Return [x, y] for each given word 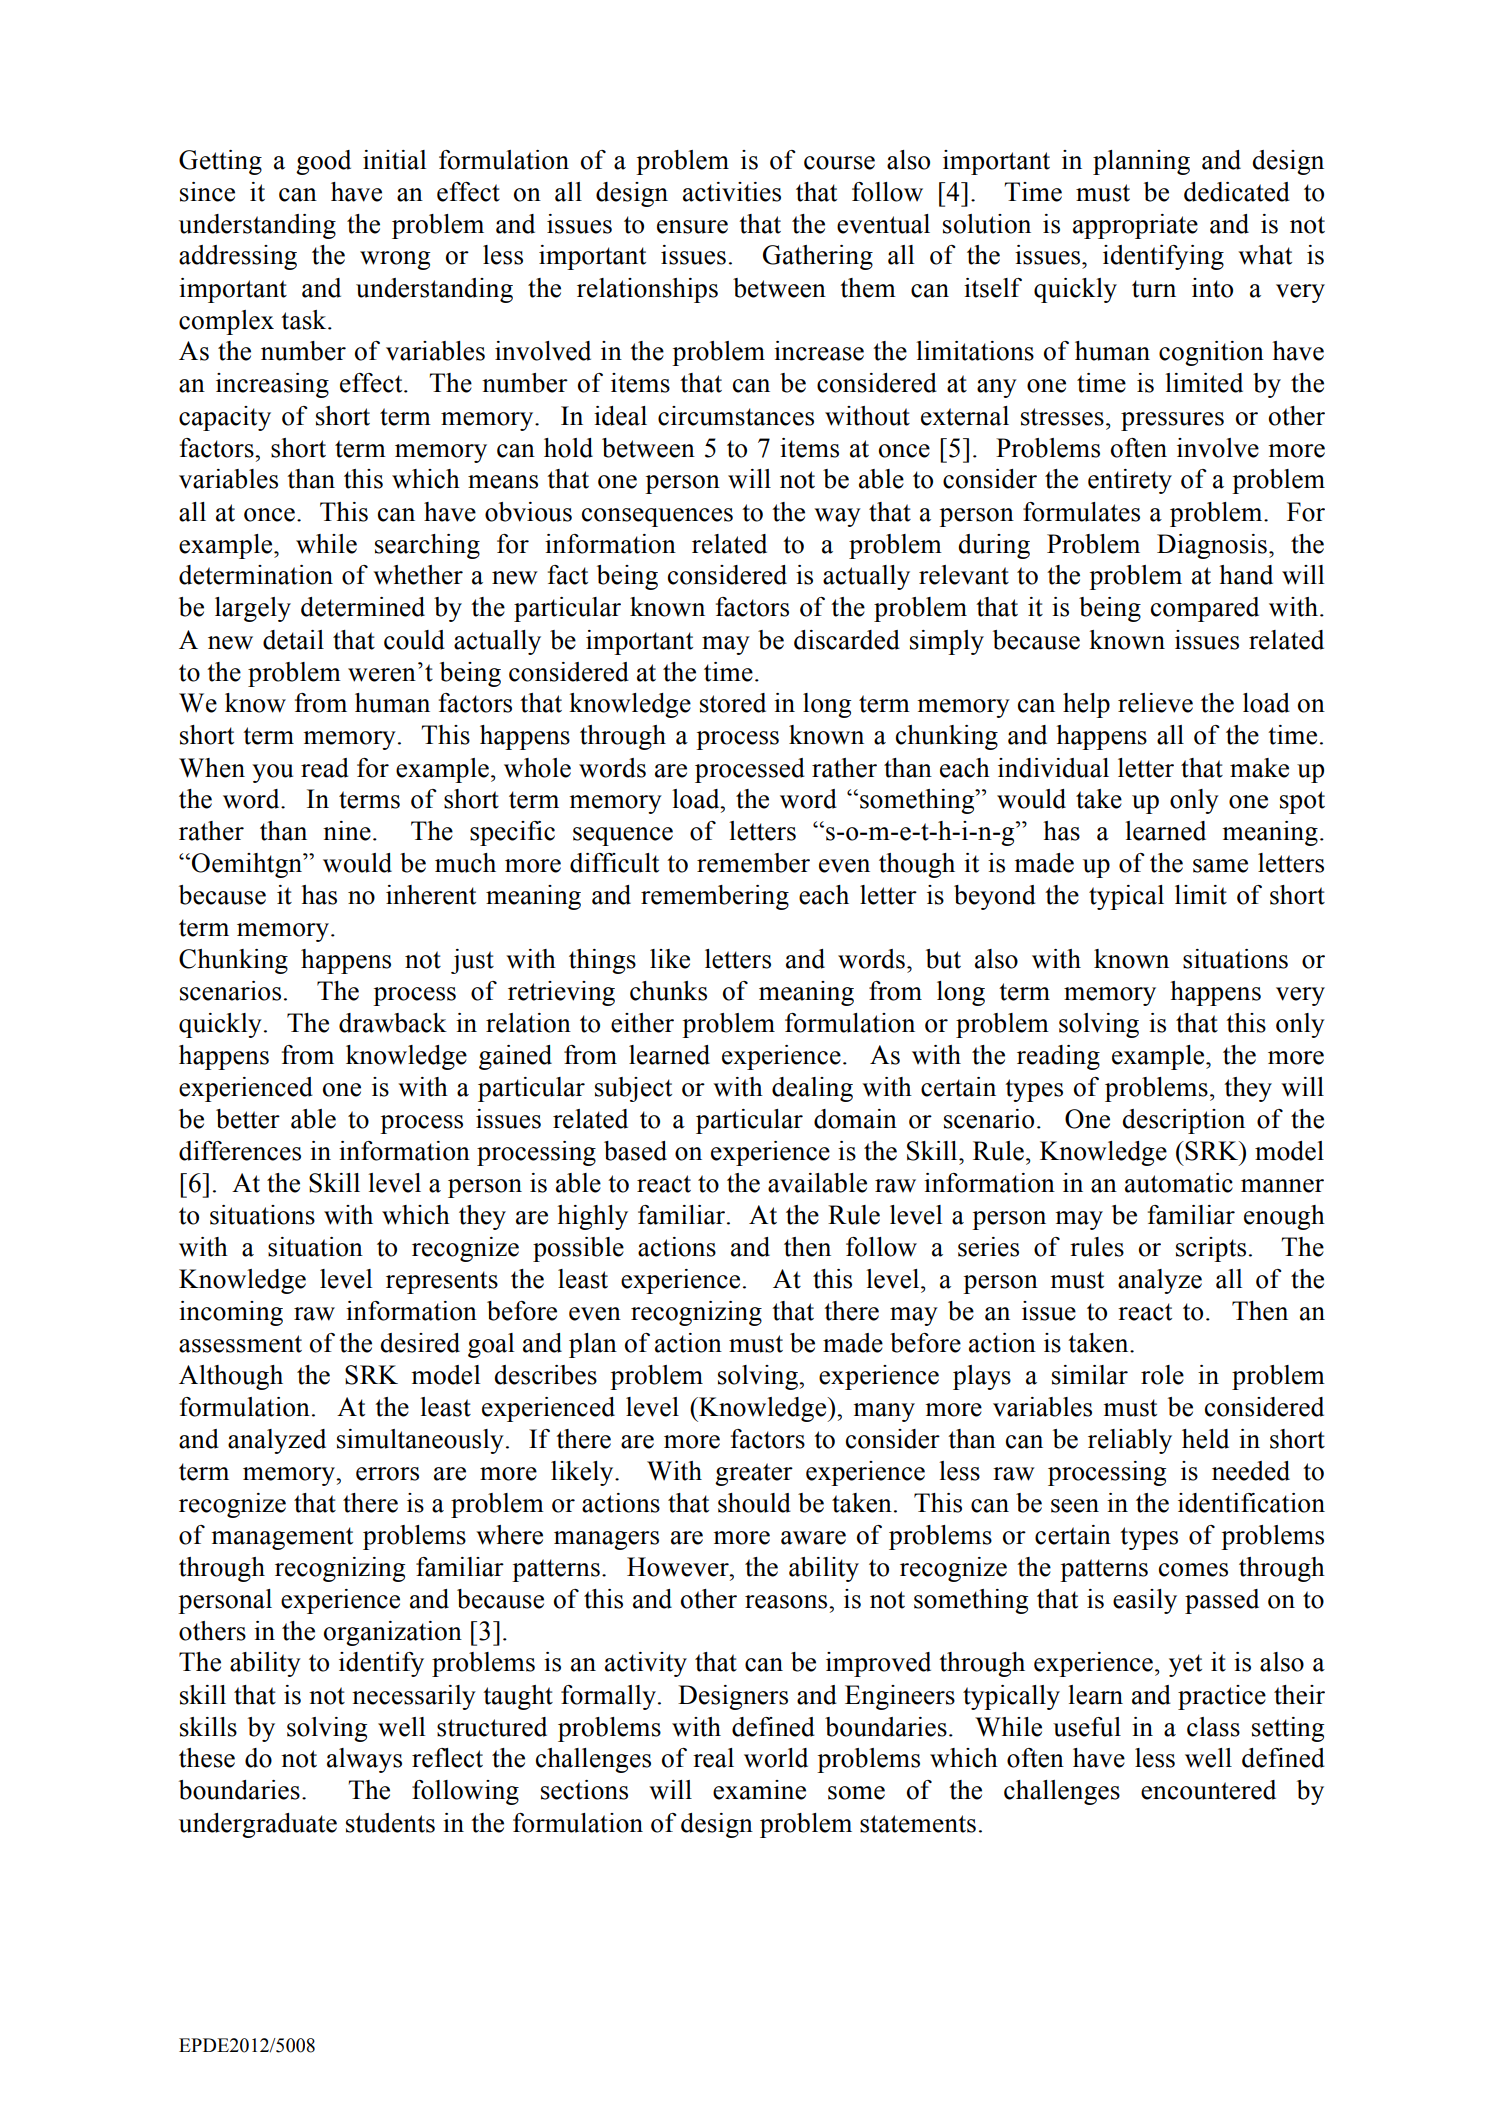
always [364, 1760]
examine [759, 1790]
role [1162, 1375]
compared [1205, 609]
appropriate [1135, 226]
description [1183, 1121]
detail [293, 640]
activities [732, 192]
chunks [668, 991]
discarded [847, 640]
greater [754, 1474]
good [323, 162]
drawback [393, 1023]
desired [420, 1343]
